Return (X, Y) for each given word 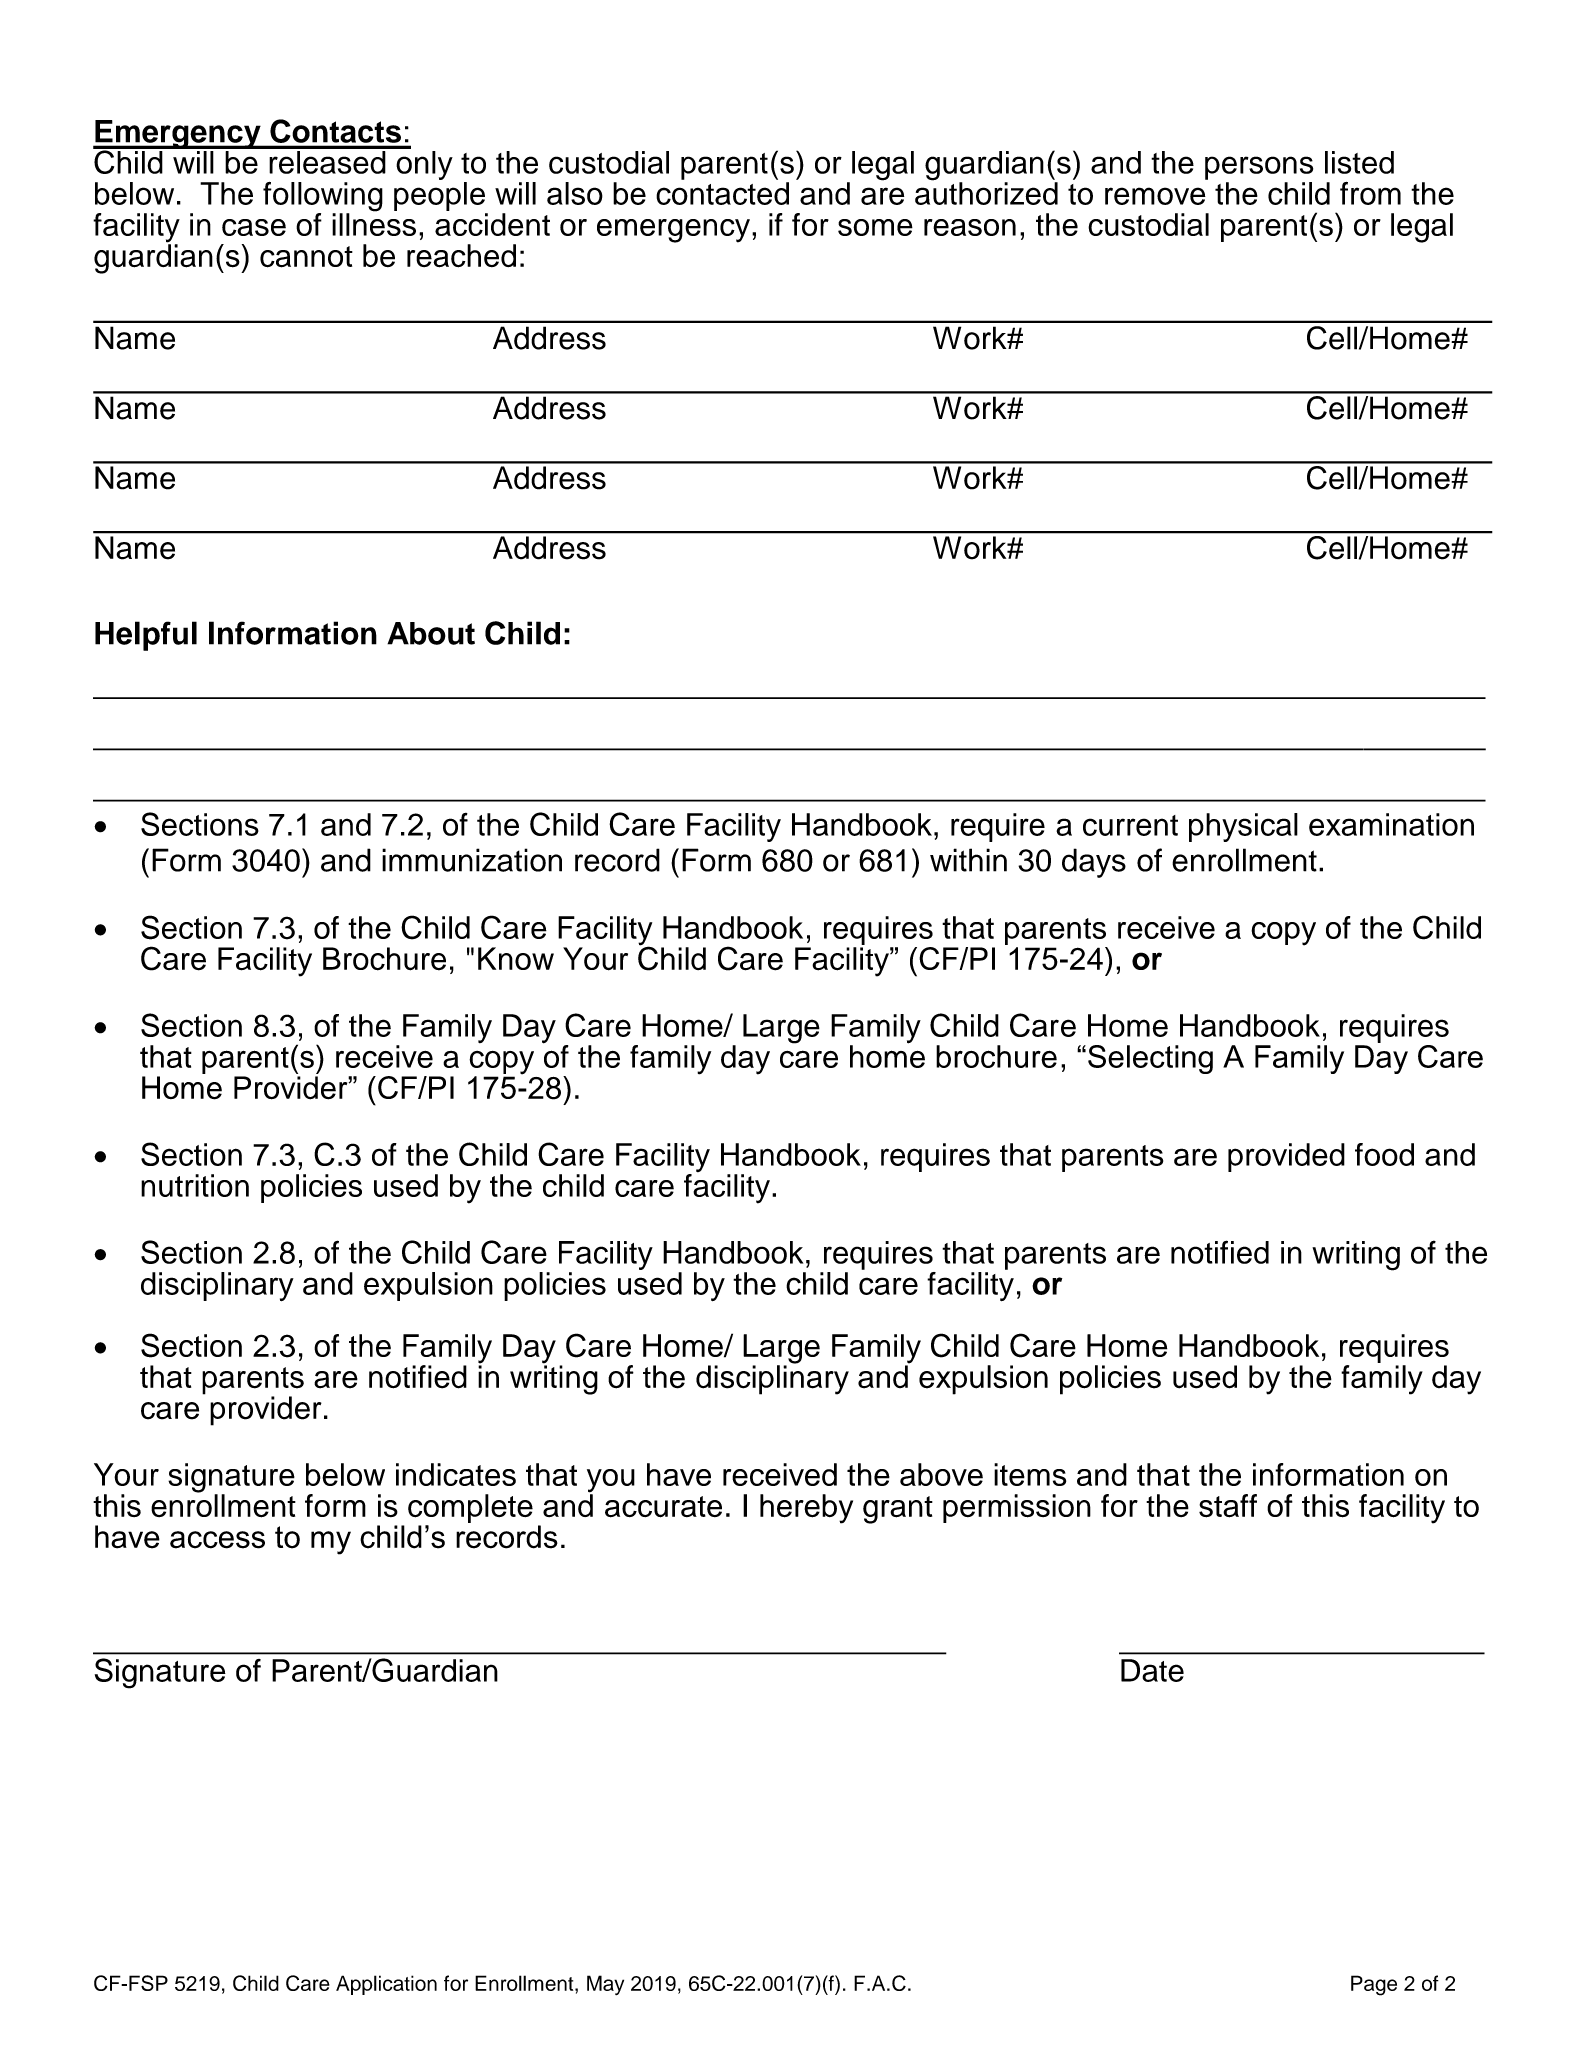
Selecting (1150, 1059)
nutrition (195, 1185)
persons (1259, 168)
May (605, 1985)
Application (386, 1985)
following (323, 198)
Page (1374, 1985)
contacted (722, 193)
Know (516, 958)
